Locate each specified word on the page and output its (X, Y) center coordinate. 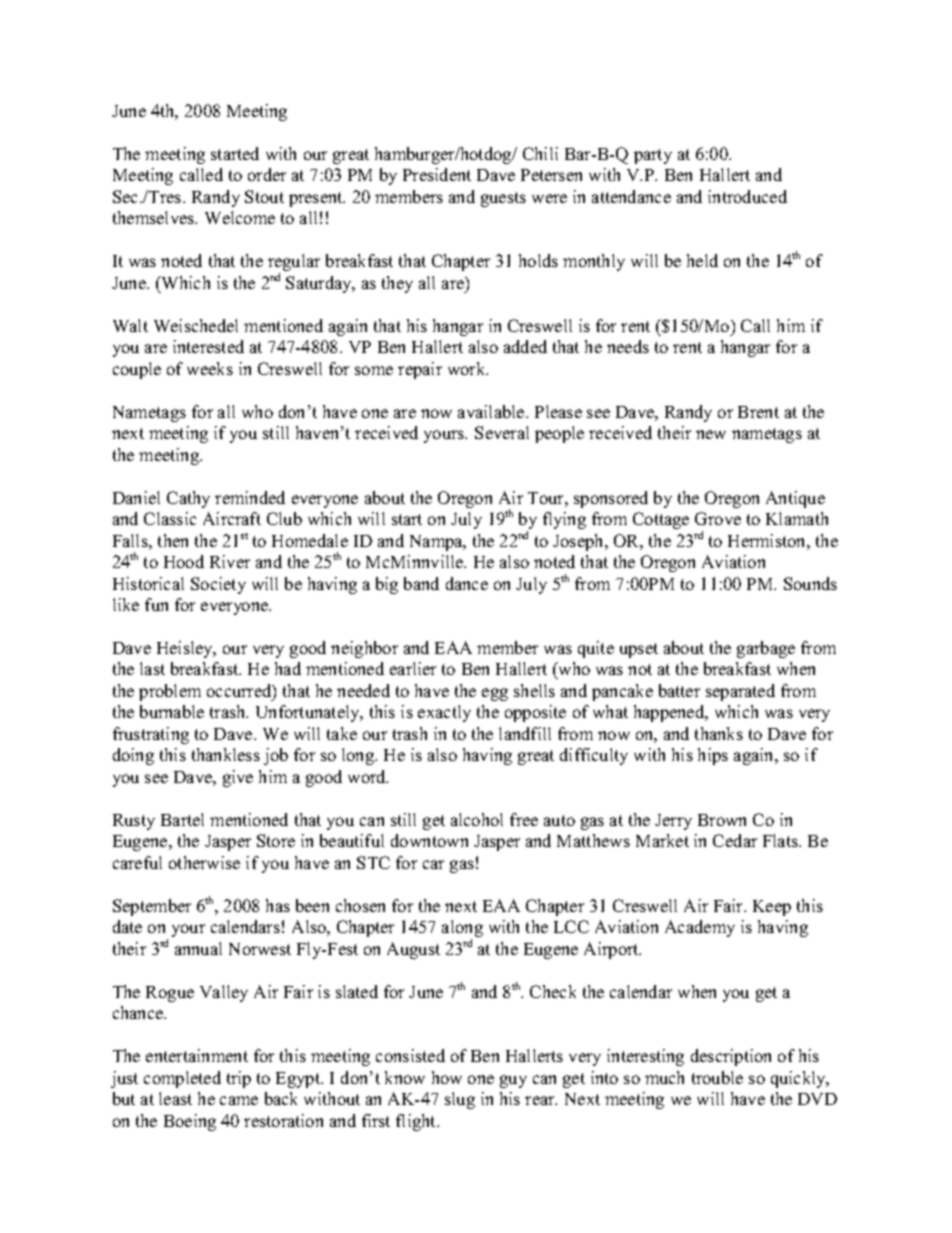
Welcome (240, 217)
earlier (413, 668)
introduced (747, 196)
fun (156, 604)
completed (182, 1079)
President (437, 174)
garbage (766, 649)
